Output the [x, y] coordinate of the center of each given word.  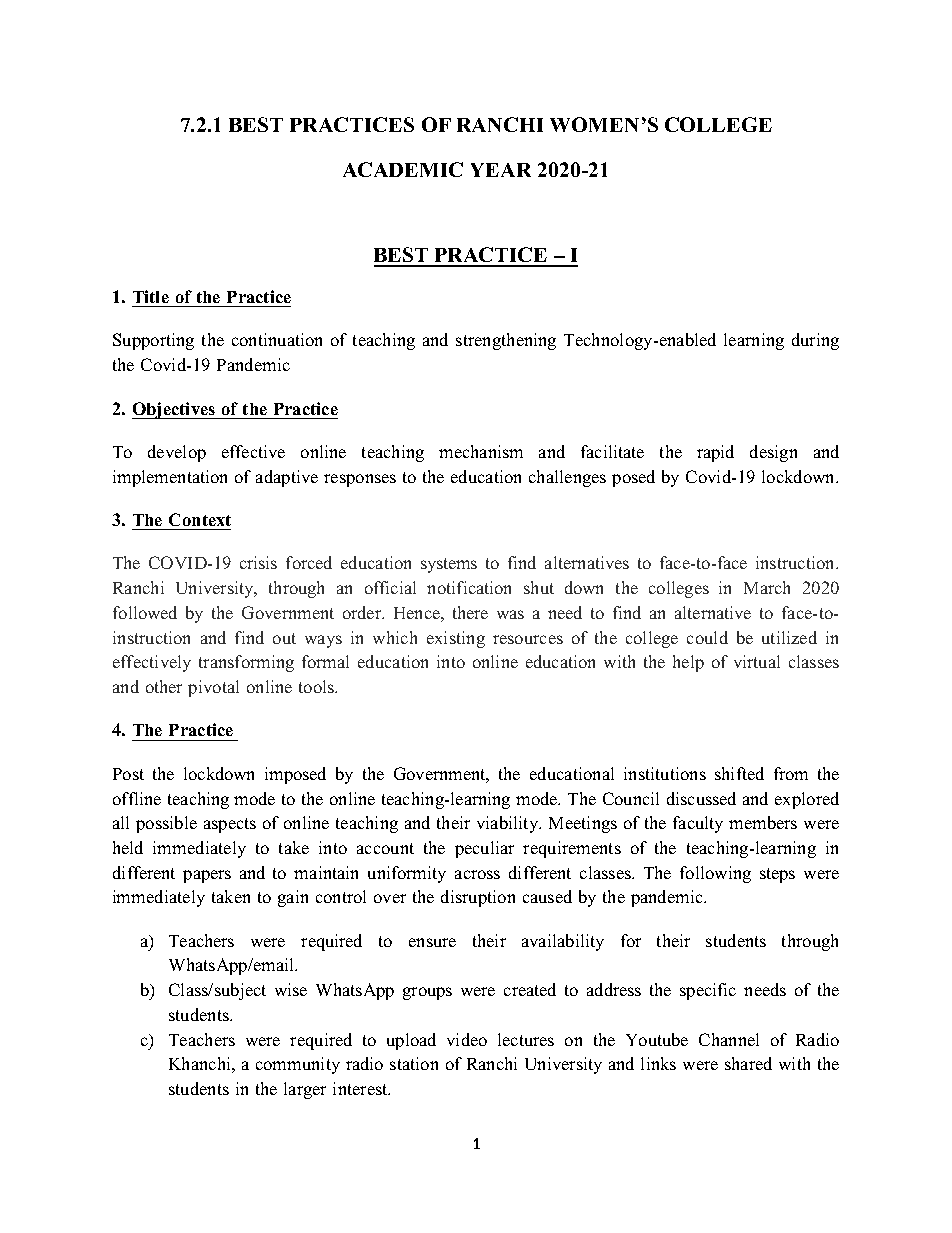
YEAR [501, 170]
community [298, 1065]
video [467, 1039]
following [715, 874]
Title [151, 296]
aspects [230, 825]
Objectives [174, 410]
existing [456, 639]
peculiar [484, 849]
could [707, 637]
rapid [715, 453]
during [815, 341]
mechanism [481, 451]
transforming [246, 663]
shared [748, 1063]
